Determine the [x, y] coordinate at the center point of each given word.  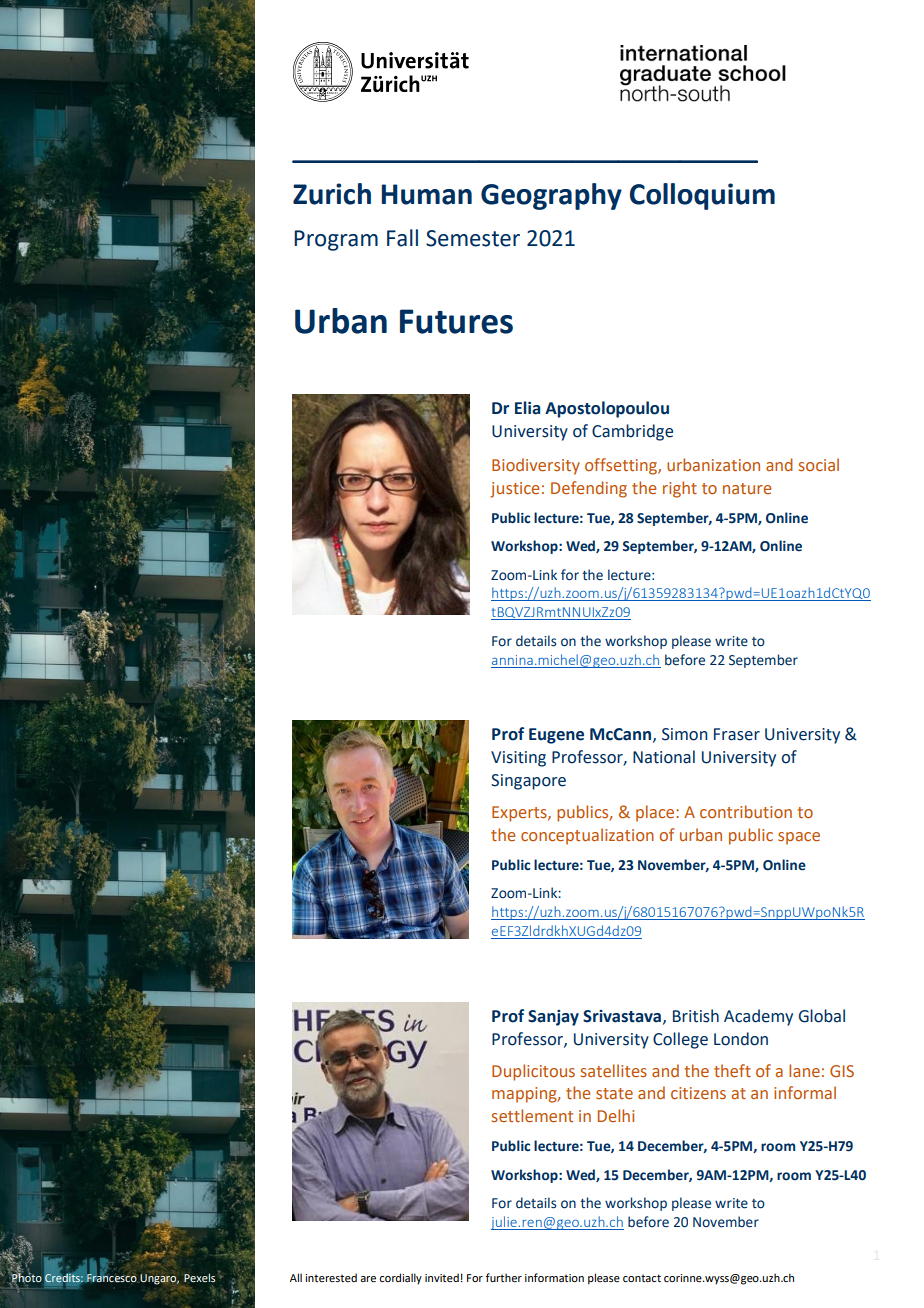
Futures [456, 321]
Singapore [528, 782]
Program [336, 240]
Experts [520, 814]
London [741, 1039]
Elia [527, 408]
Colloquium [702, 196]
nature [747, 488]
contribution [746, 811]
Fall [402, 238]
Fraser [737, 734]
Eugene [556, 736]
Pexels [199, 1277]
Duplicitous [533, 1072]
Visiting [518, 759]
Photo [26, 1278]
